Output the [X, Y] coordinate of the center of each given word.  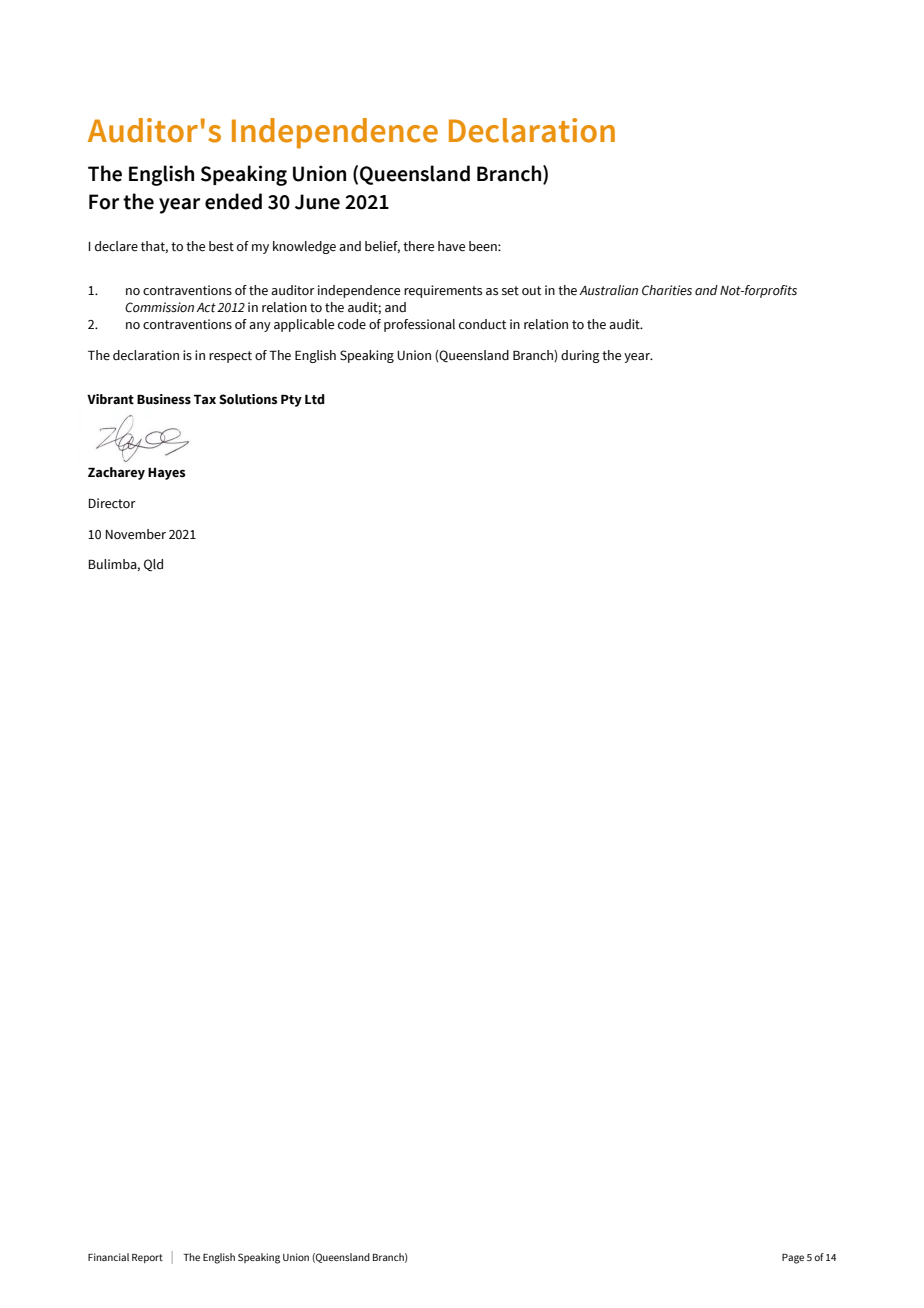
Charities [667, 290]
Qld [153, 565]
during [580, 356]
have [451, 246]
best [221, 246]
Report [147, 1258]
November [135, 534]
